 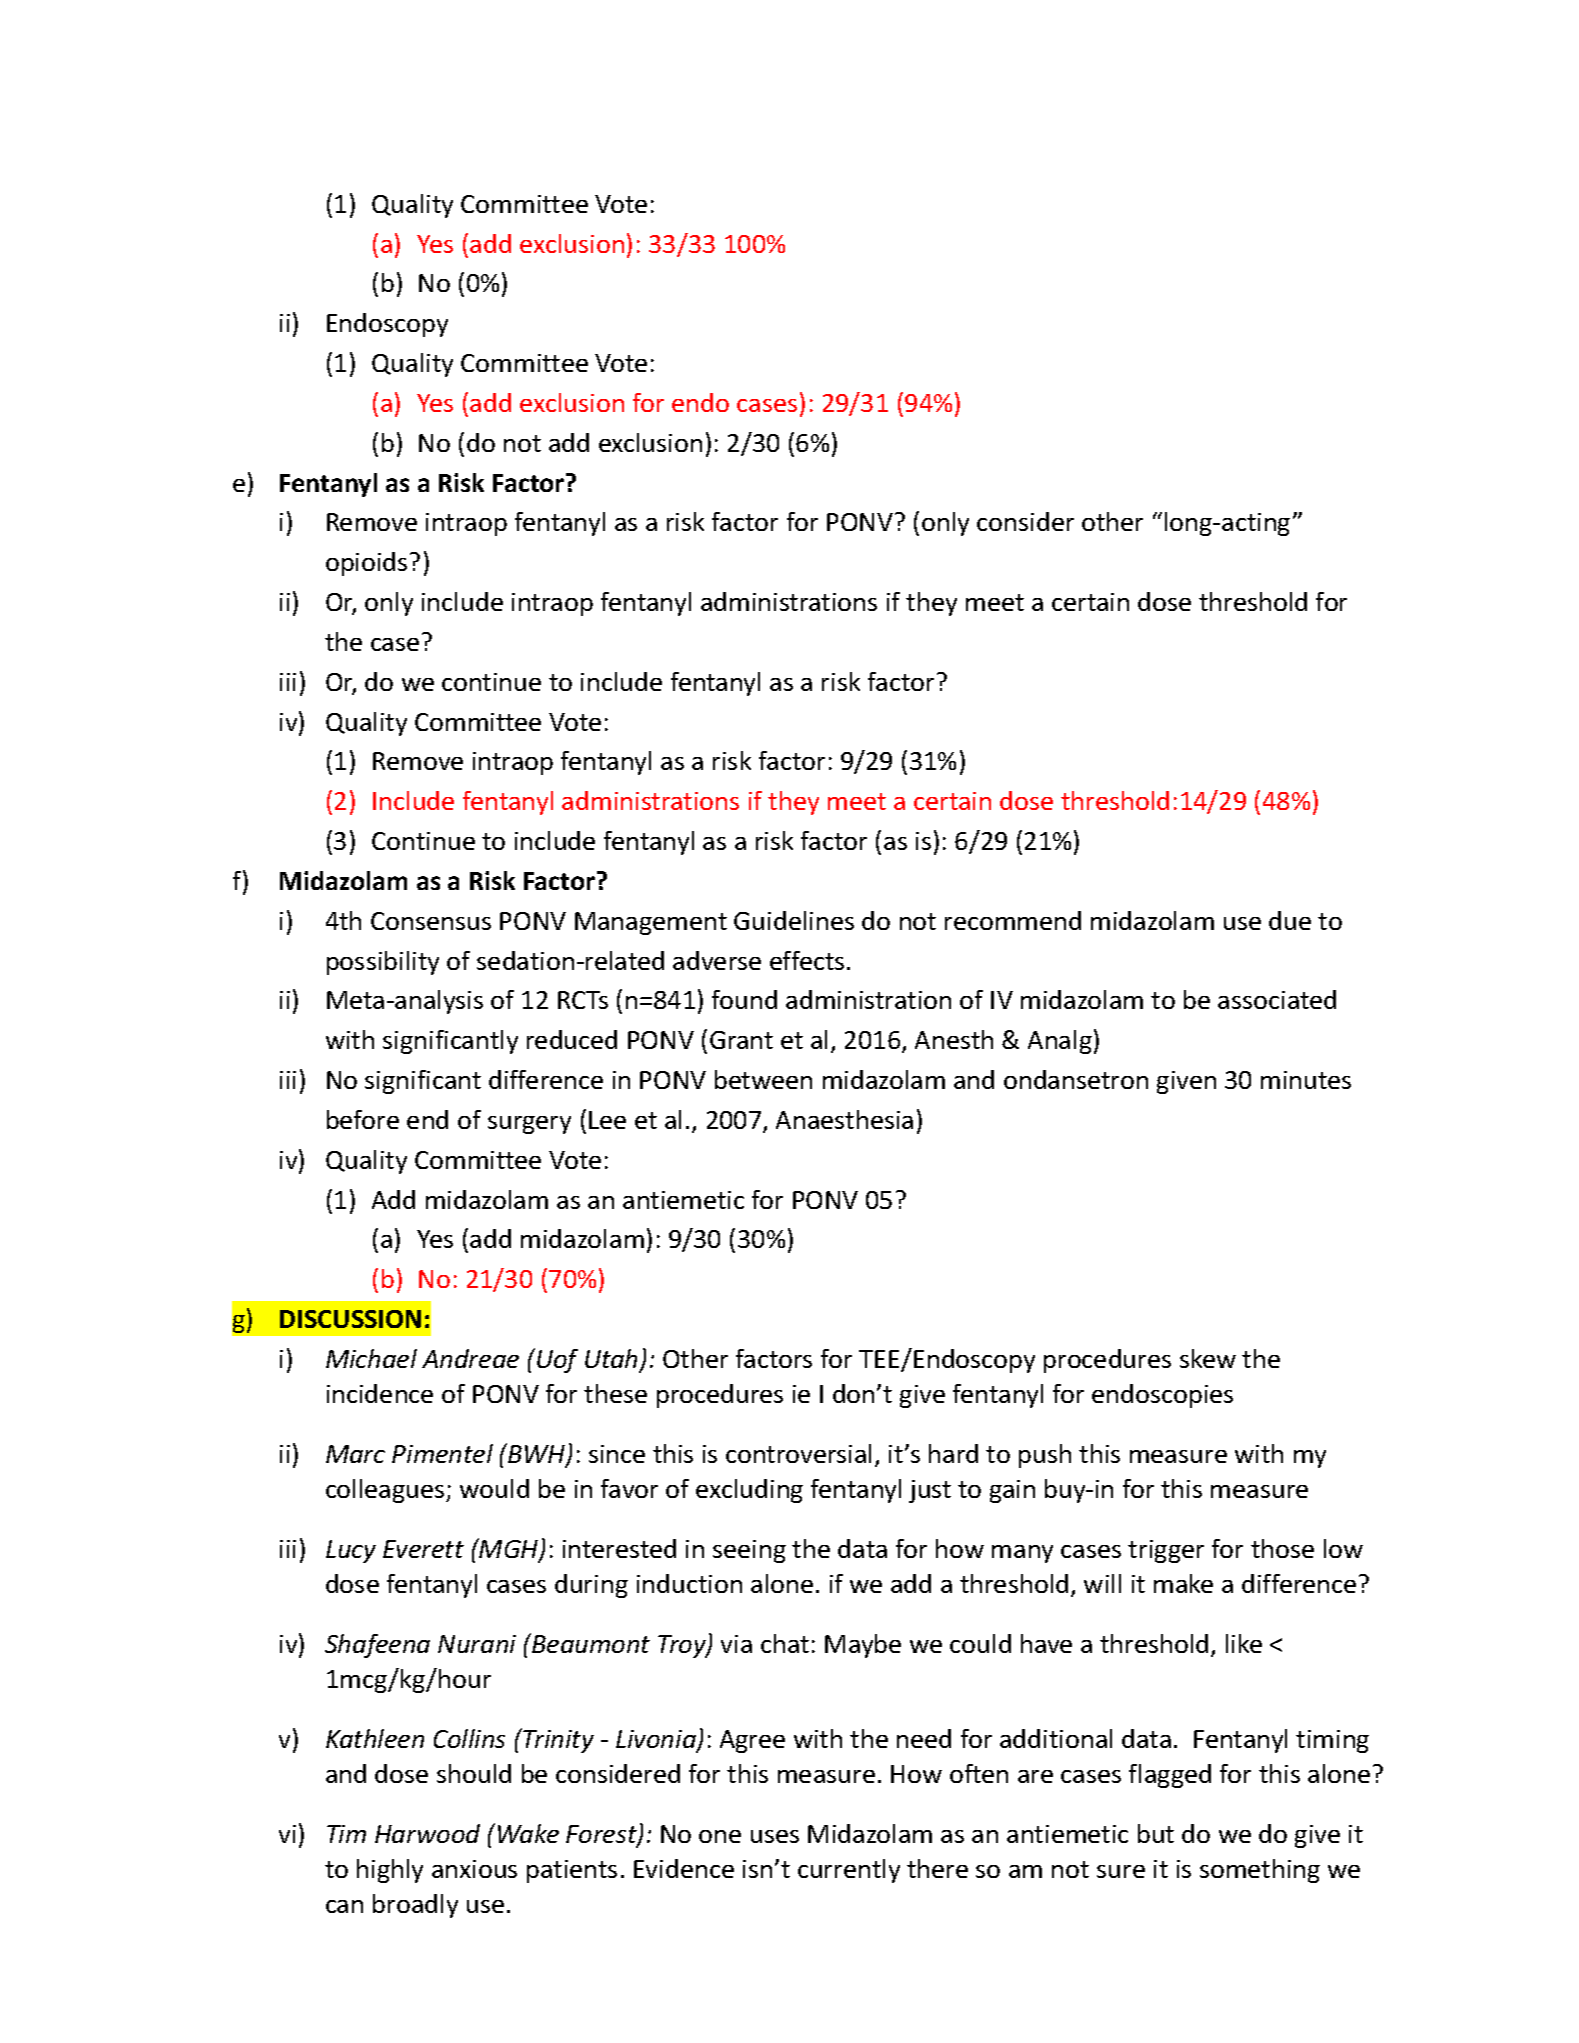 What do you see at coordinates (1260, 1871) in the page?
I see `something` at bounding box center [1260, 1871].
